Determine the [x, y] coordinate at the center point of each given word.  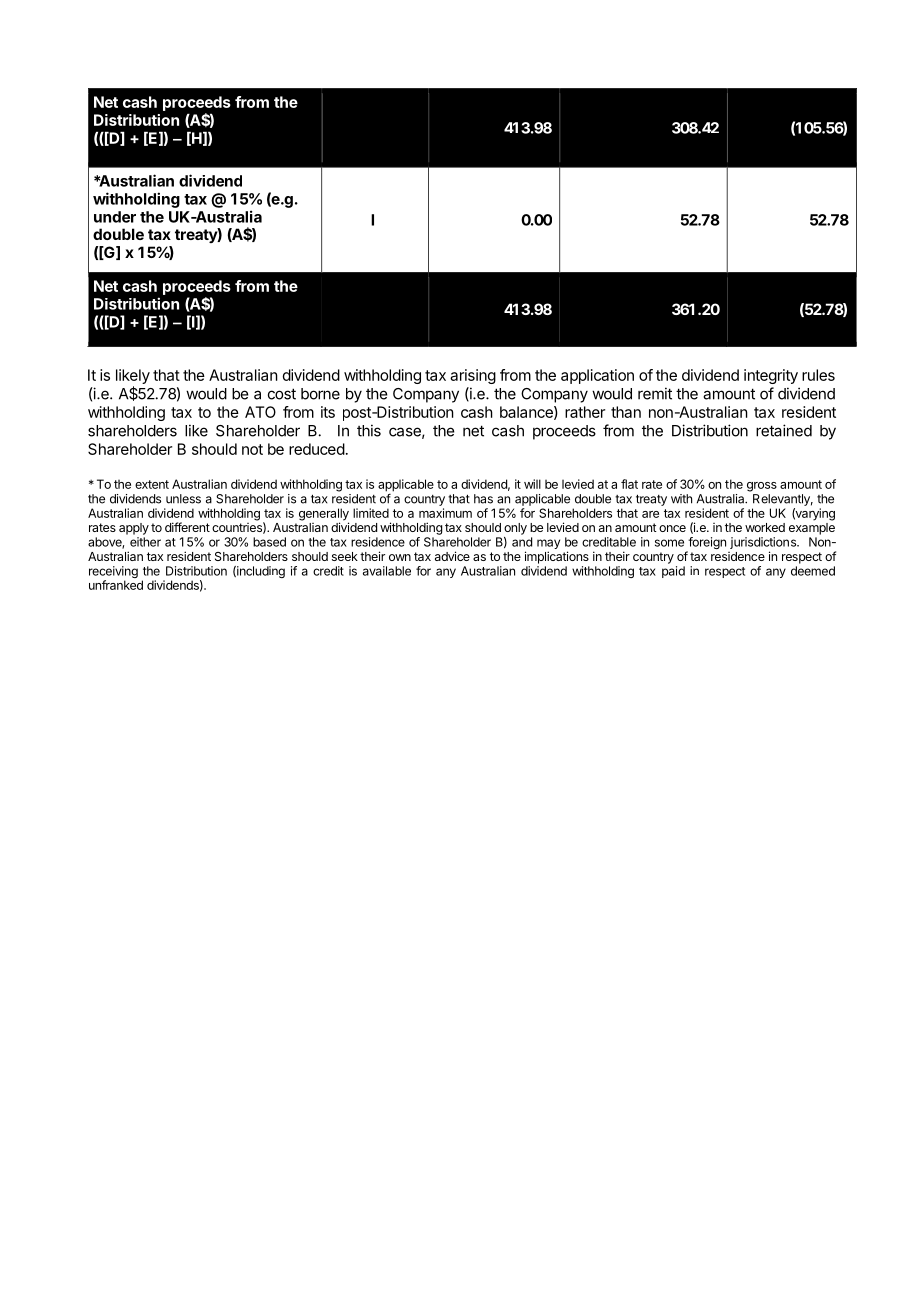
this [369, 430]
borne [320, 394]
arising [473, 376]
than [626, 412]
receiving [113, 573]
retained [784, 430]
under [115, 217]
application [597, 376]
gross [762, 487]
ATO [260, 412]
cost [282, 394]
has [483, 499]
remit [655, 393]
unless [183, 499]
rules [818, 375]
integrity [771, 376]
